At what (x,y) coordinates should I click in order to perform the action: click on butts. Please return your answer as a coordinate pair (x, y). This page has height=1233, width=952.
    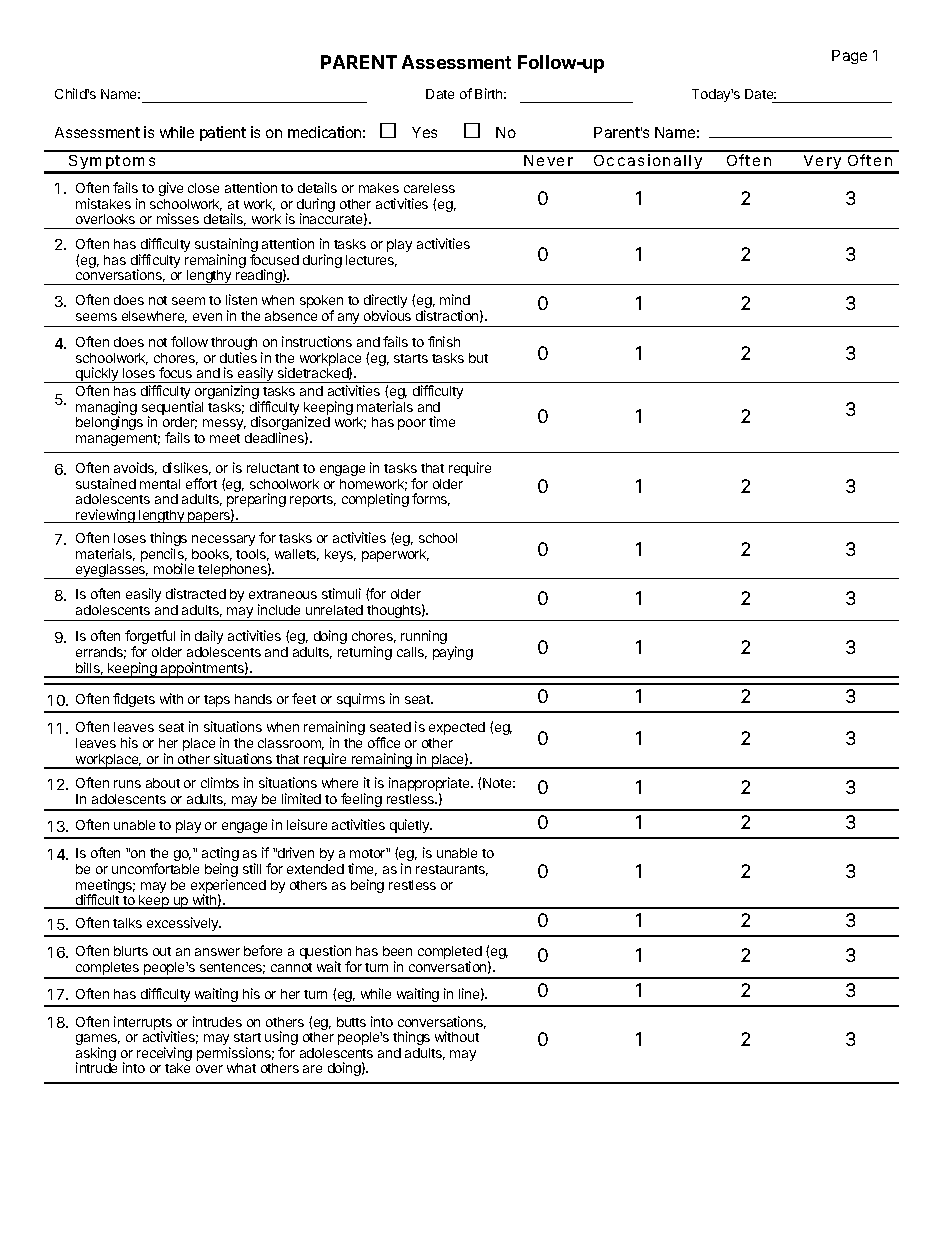
    Looking at the image, I should click on (351, 1022).
